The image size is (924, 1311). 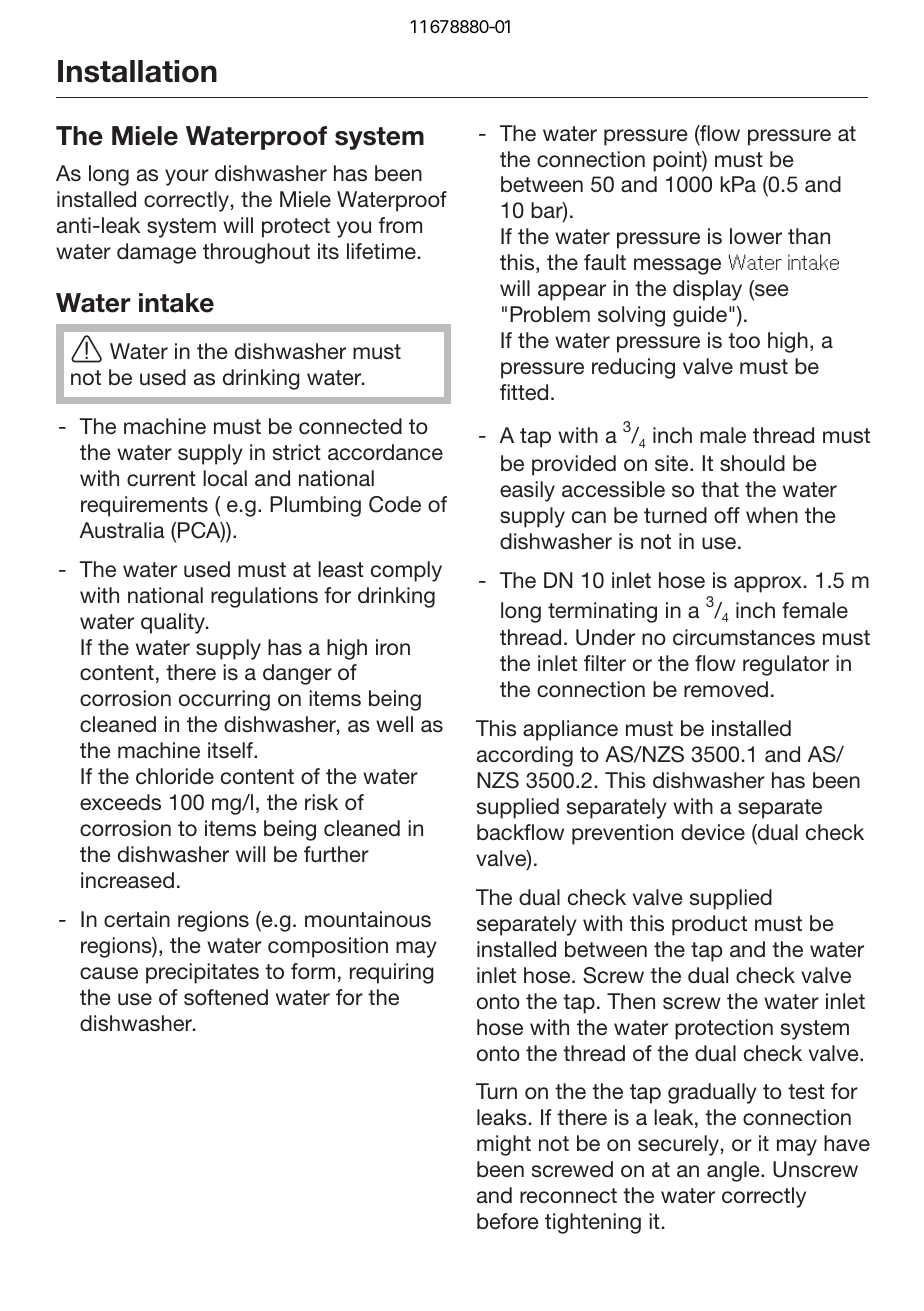 I want to click on product, so click(x=709, y=925).
